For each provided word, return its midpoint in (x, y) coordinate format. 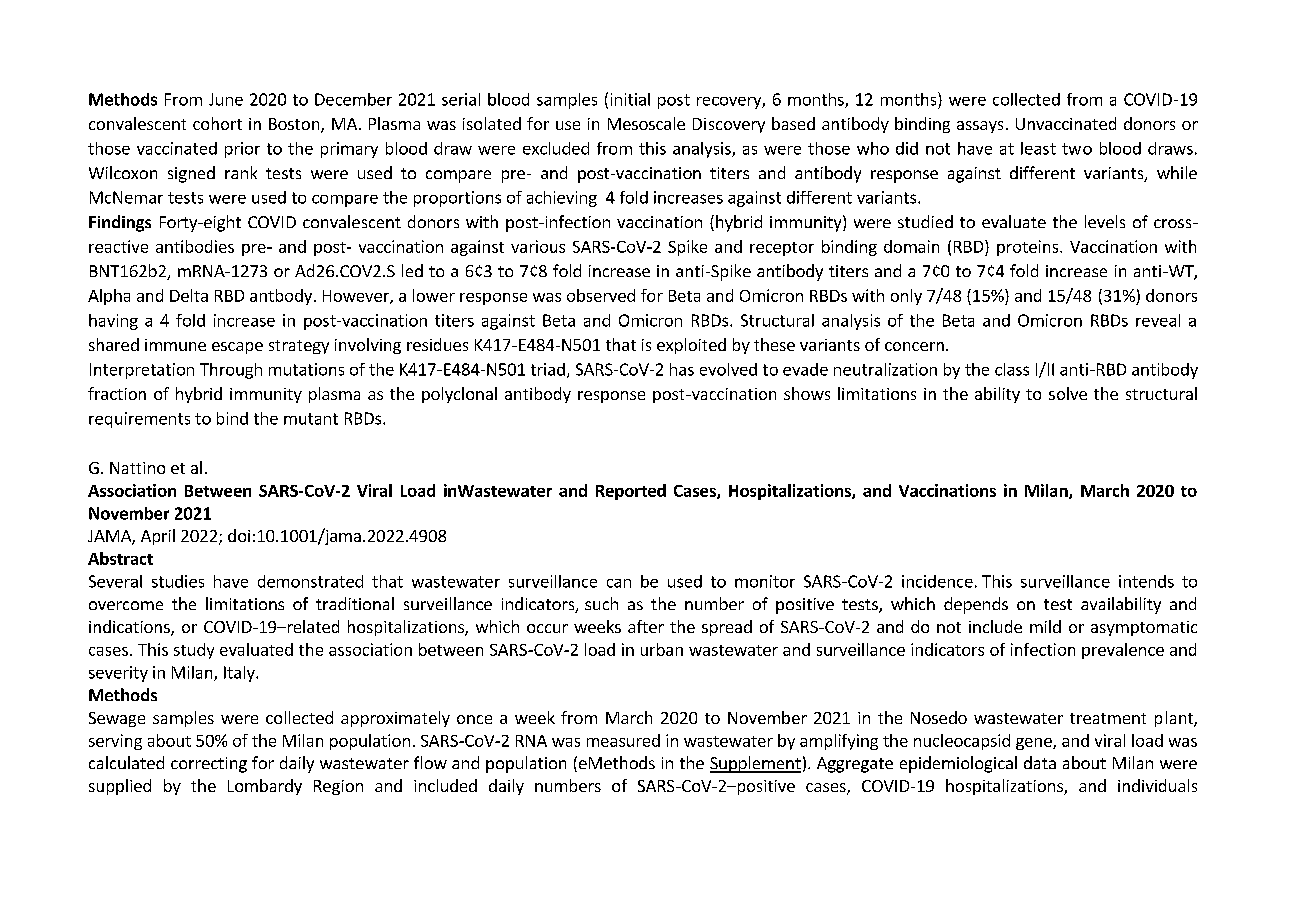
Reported (631, 492)
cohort (217, 123)
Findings (120, 223)
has (682, 369)
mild (1045, 626)
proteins (1029, 248)
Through (231, 371)
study (194, 651)
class (1012, 369)
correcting (209, 765)
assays (980, 127)
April (158, 537)
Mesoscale (646, 123)
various (538, 246)
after (646, 626)
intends (1146, 581)
